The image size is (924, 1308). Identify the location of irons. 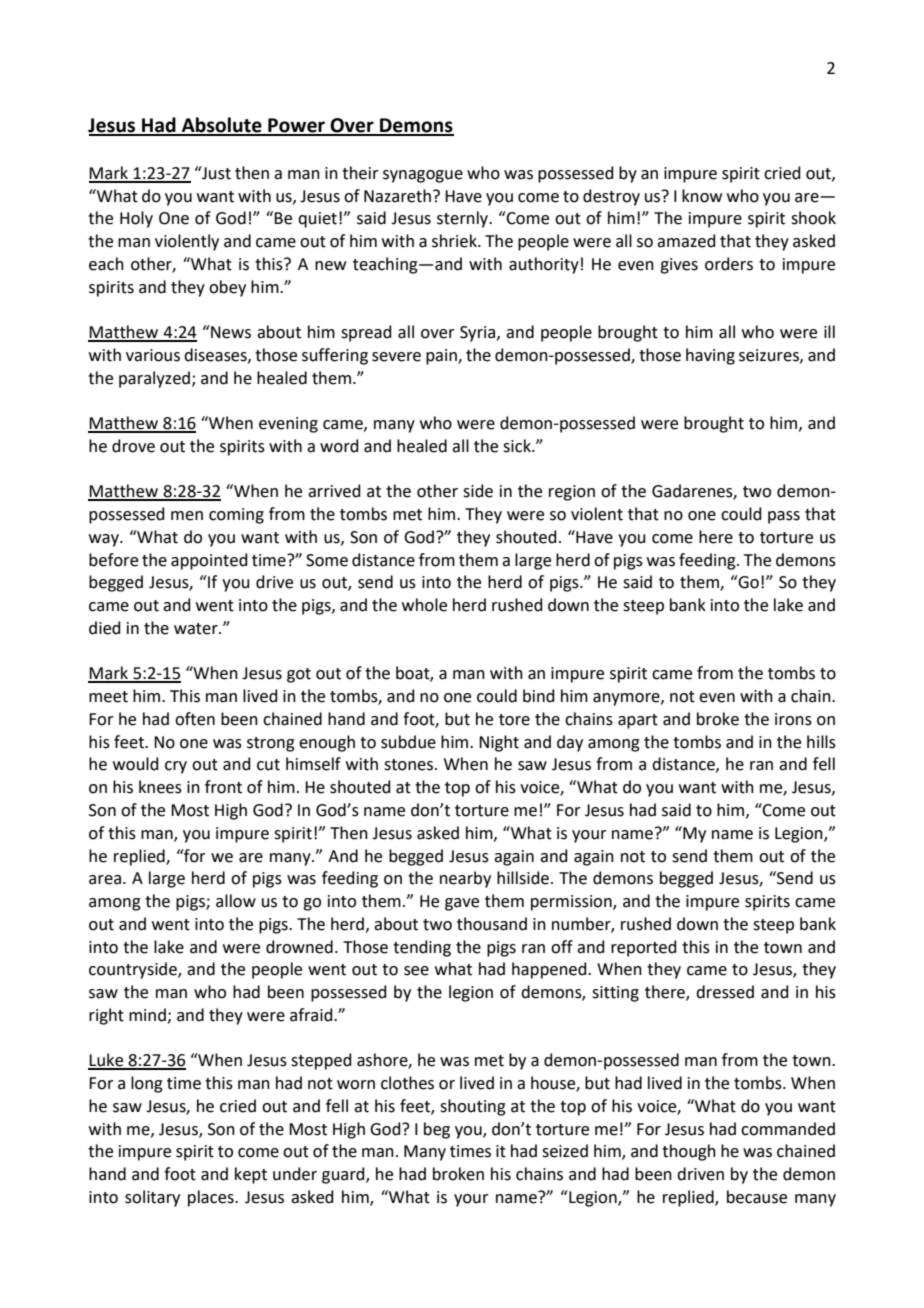
(793, 719).
